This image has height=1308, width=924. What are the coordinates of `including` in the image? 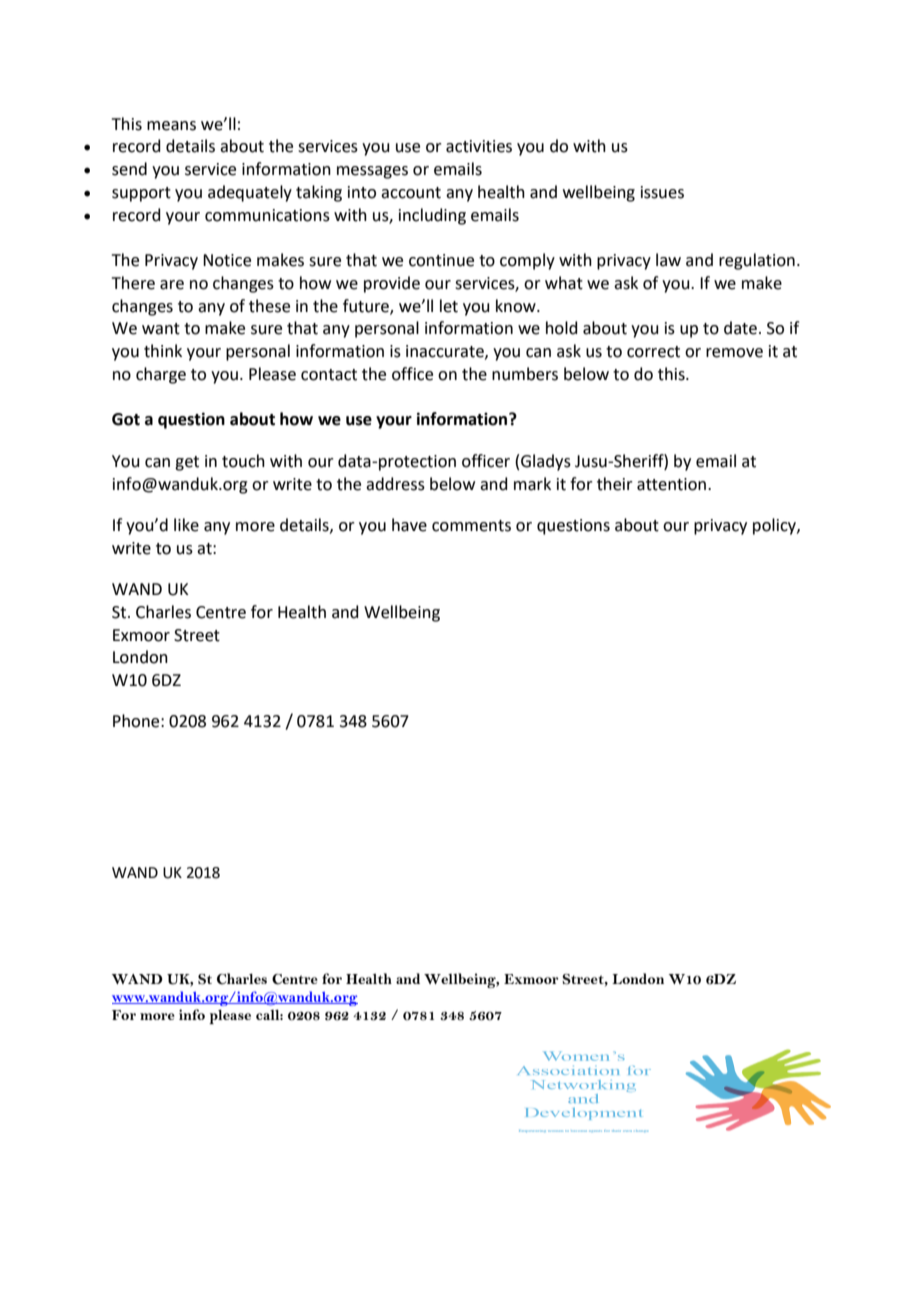 It's located at (432, 216).
